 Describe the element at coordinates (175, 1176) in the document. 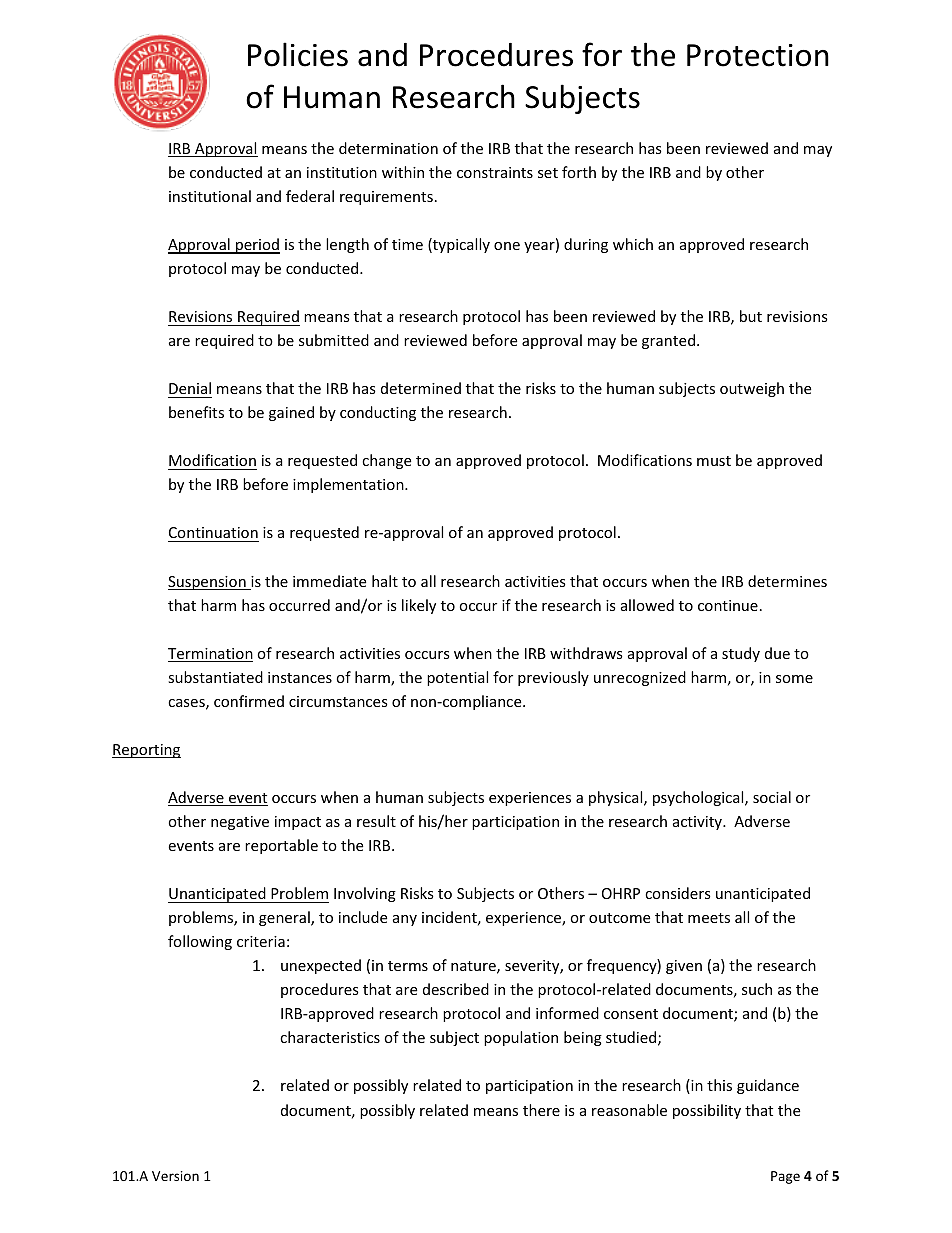

I see `Version` at that location.
